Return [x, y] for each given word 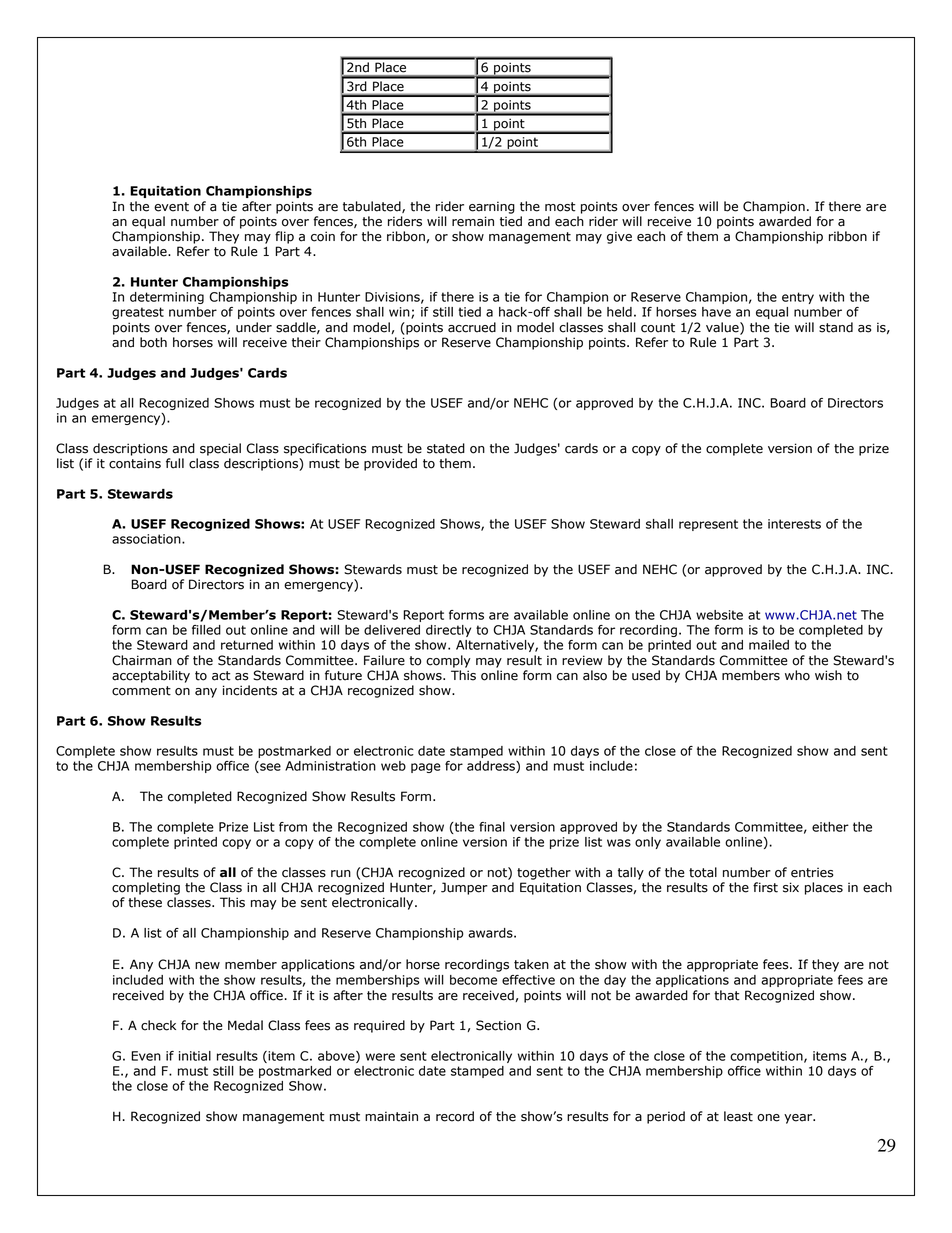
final [492, 827]
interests [794, 524]
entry [798, 298]
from [293, 827]
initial [195, 1056]
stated [446, 448]
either [830, 827]
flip [284, 237]
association [147, 539]
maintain [391, 1116]
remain [473, 221]
